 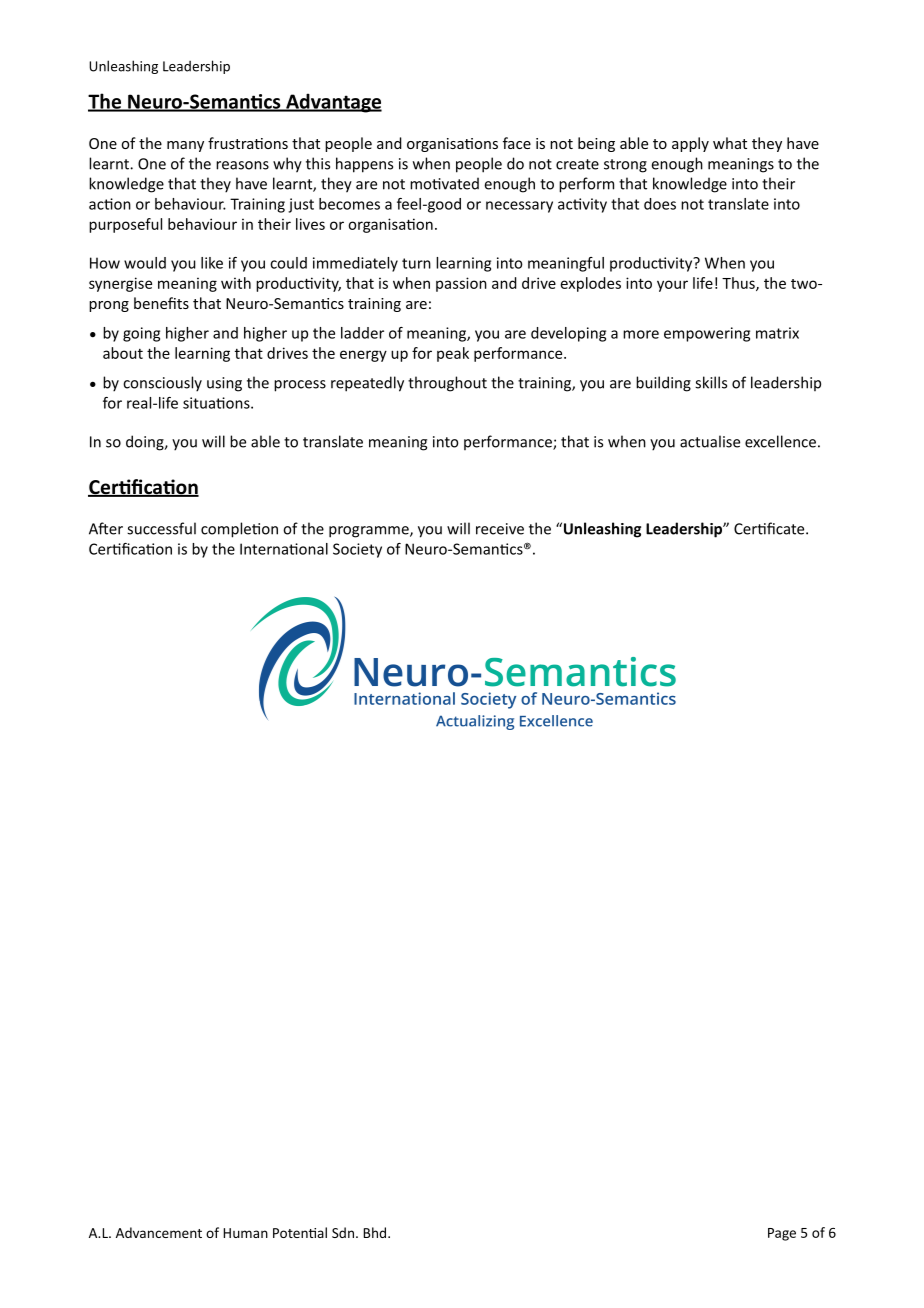 I want to click on many, so click(x=185, y=146).
